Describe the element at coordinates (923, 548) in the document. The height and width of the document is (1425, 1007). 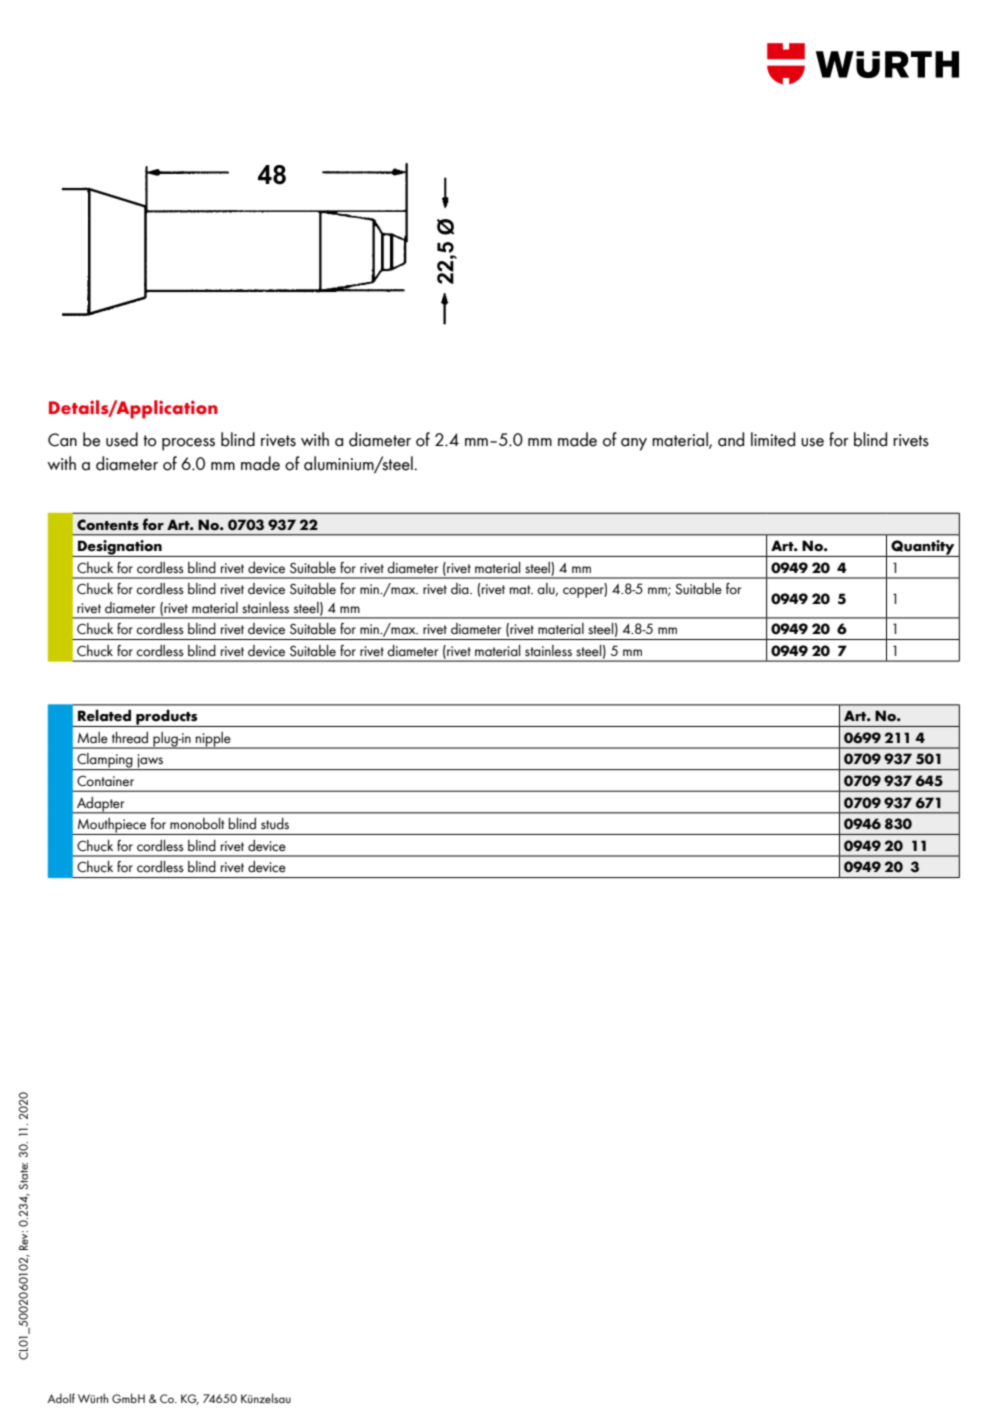
I see `Quantity` at that location.
